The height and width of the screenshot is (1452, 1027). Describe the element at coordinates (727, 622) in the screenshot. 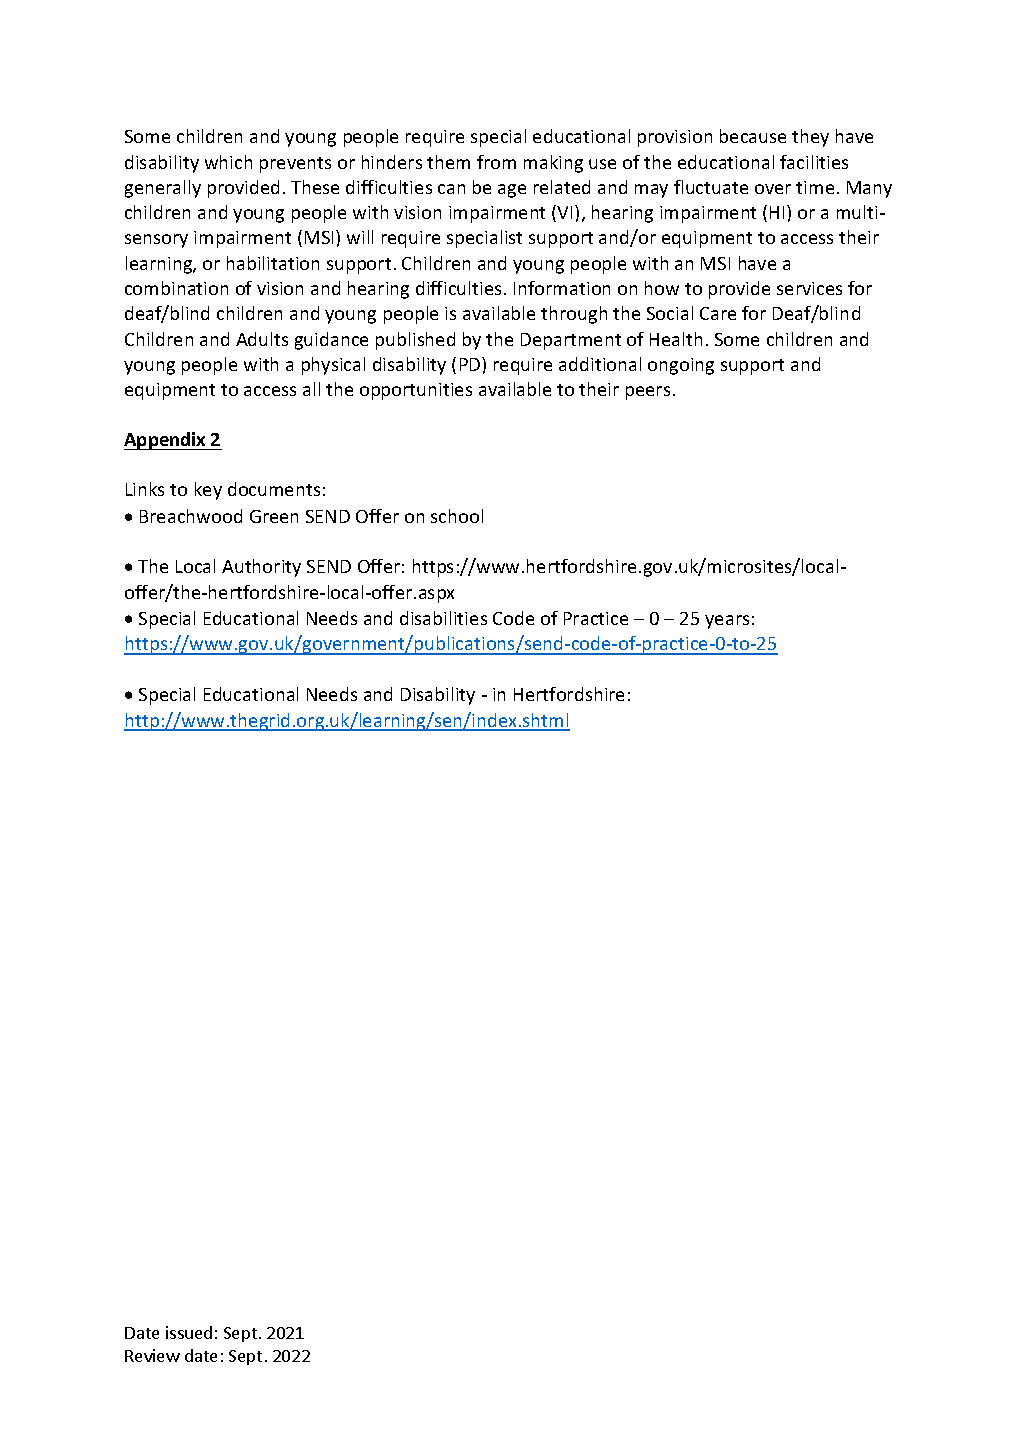

I see `years` at that location.
